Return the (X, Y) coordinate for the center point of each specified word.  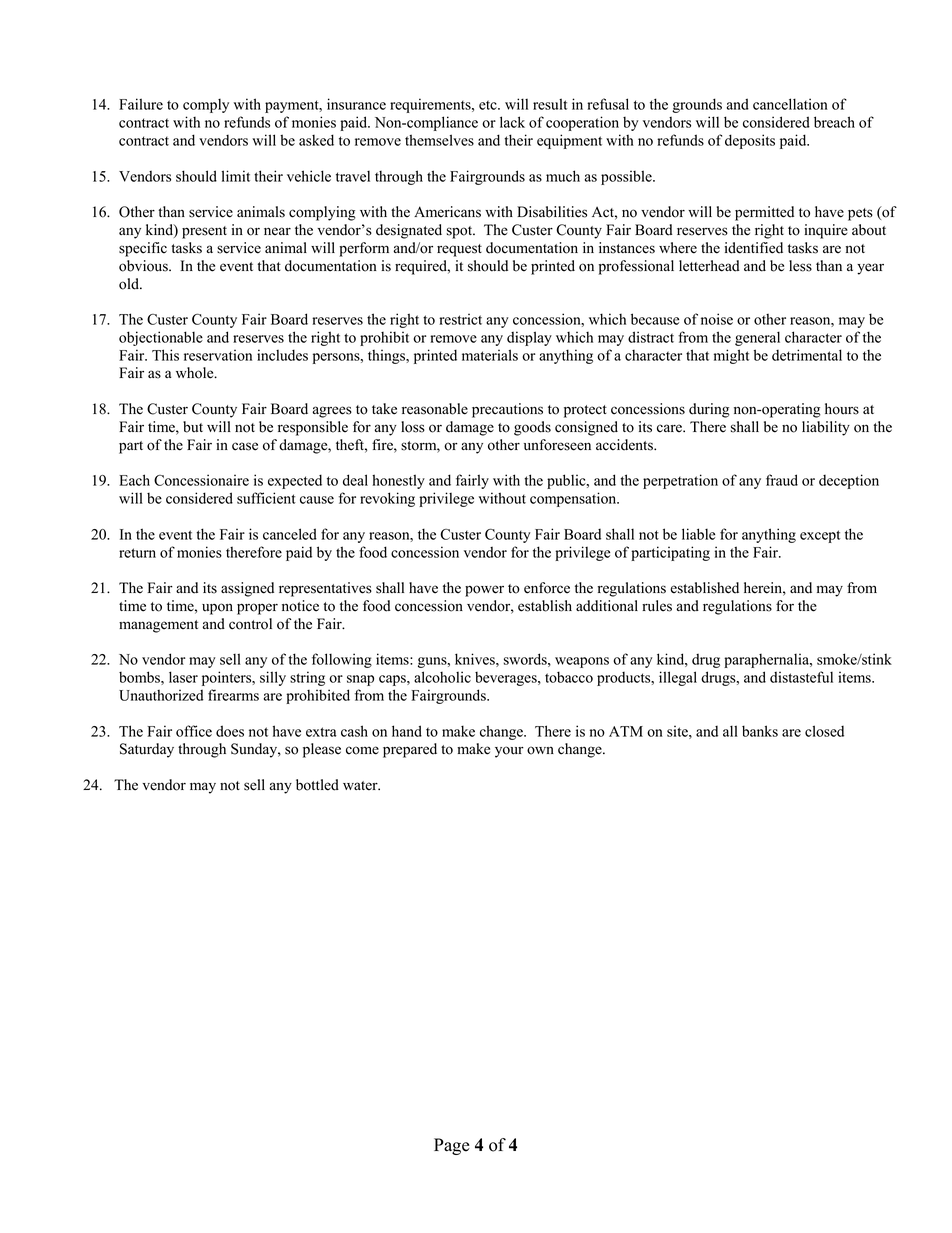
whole (196, 373)
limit (236, 176)
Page (452, 1146)
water (361, 786)
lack (512, 122)
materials (490, 355)
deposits (750, 141)
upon (217, 609)
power (484, 591)
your (509, 752)
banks (760, 731)
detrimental (807, 355)
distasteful (801, 677)
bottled (317, 785)
